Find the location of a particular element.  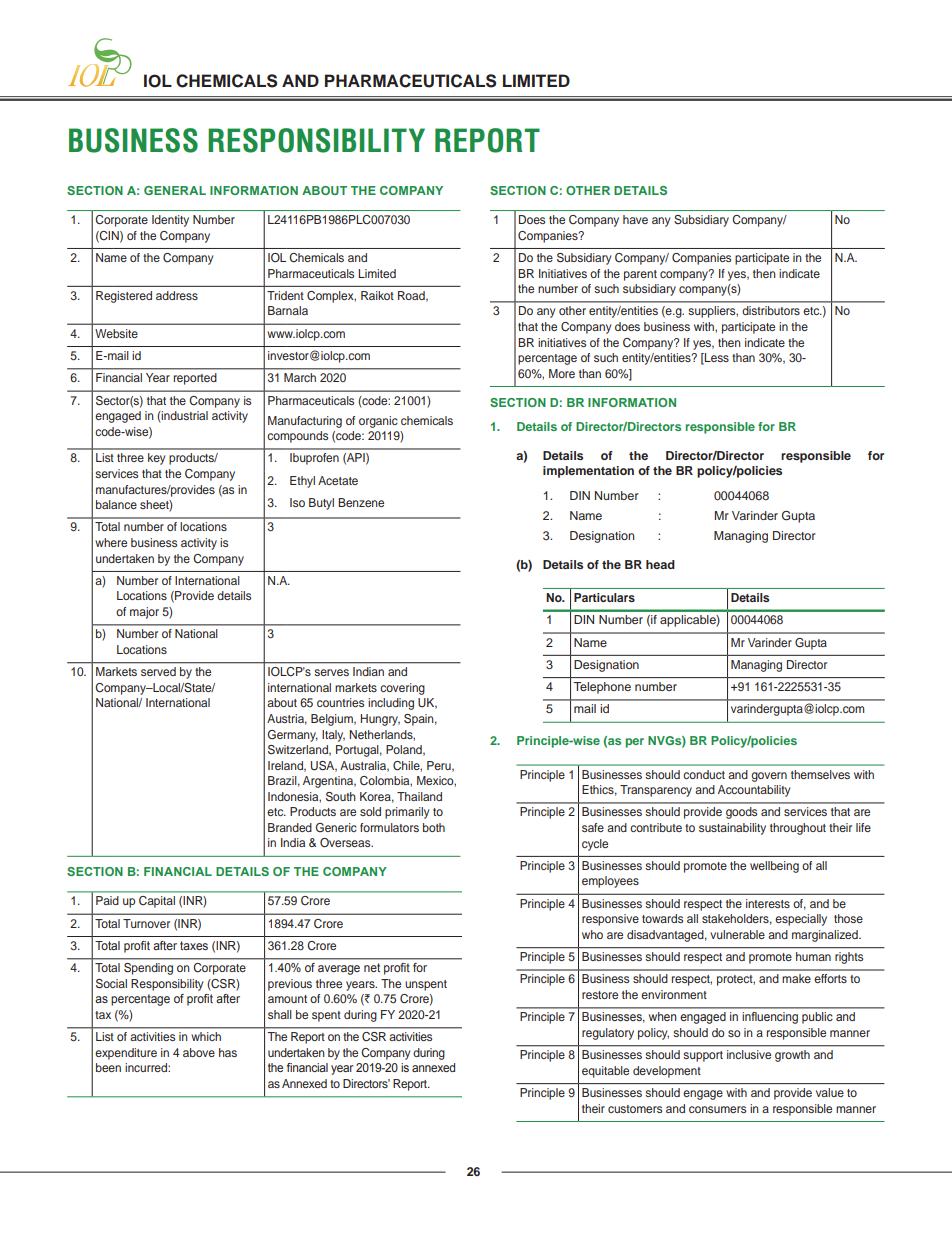

Telephone is located at coordinates (602, 688).
